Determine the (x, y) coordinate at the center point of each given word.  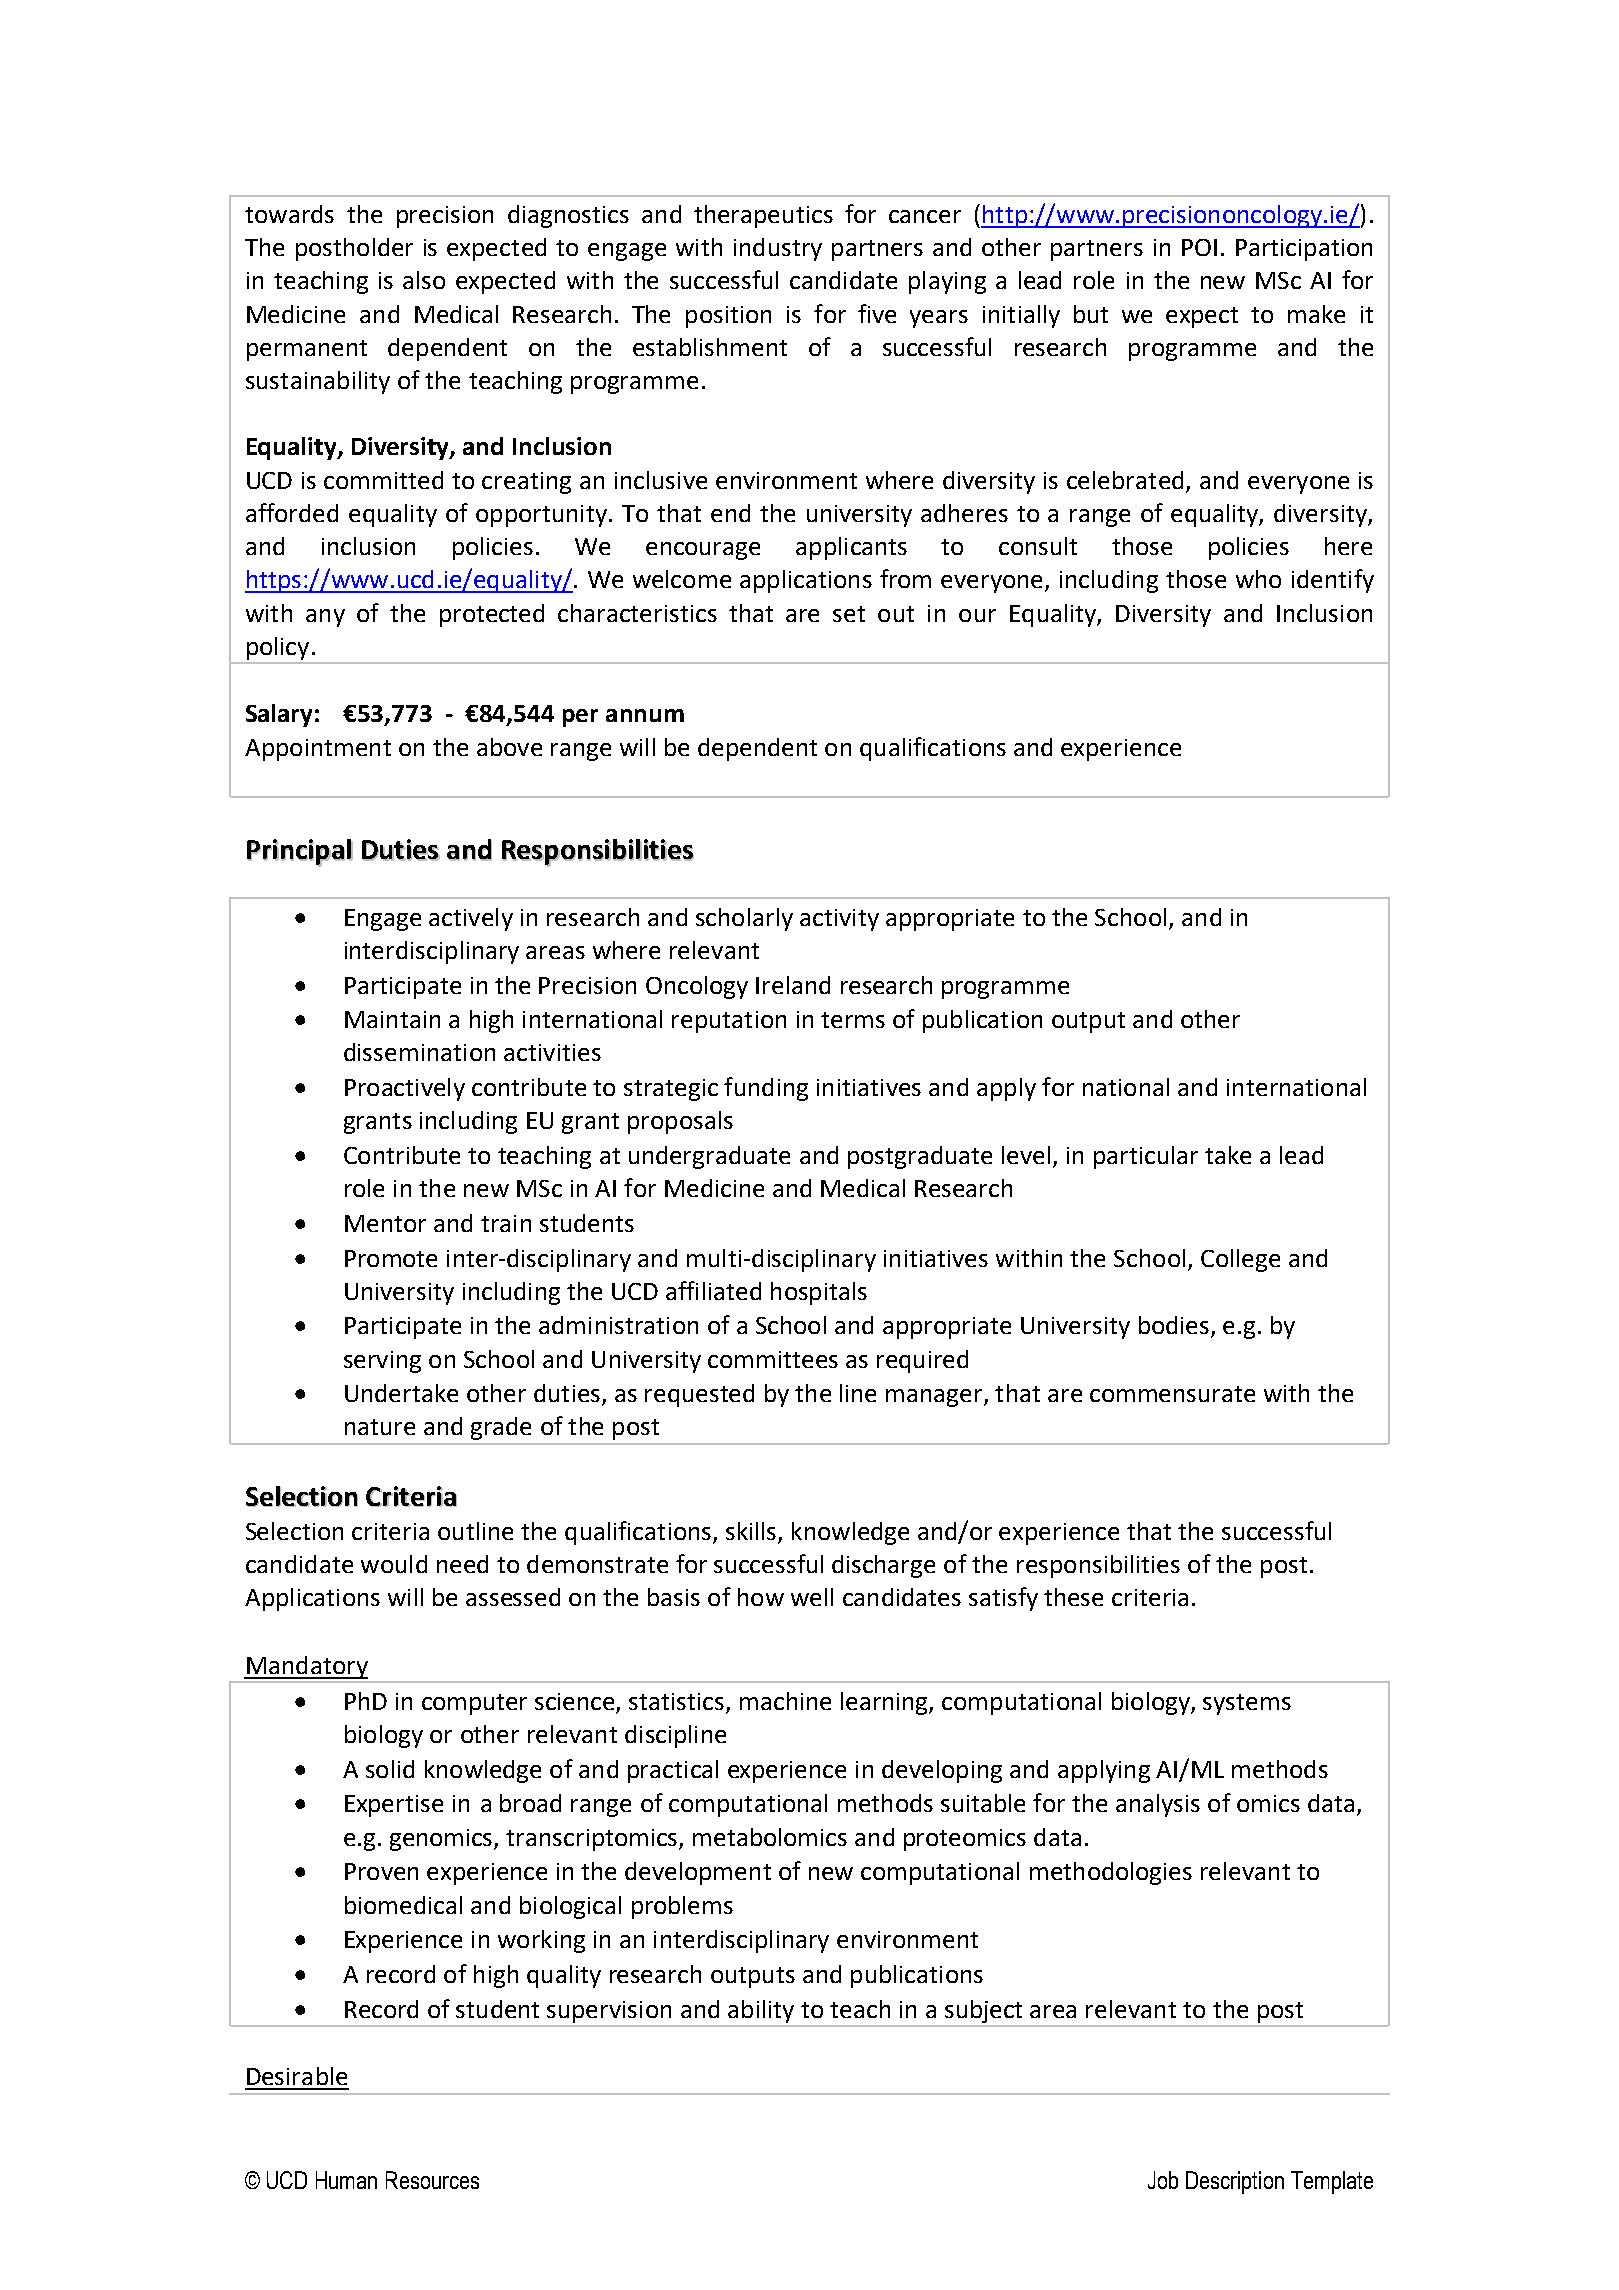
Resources (432, 2180)
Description (1235, 2182)
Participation (1304, 250)
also (424, 280)
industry (778, 249)
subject (983, 2011)
